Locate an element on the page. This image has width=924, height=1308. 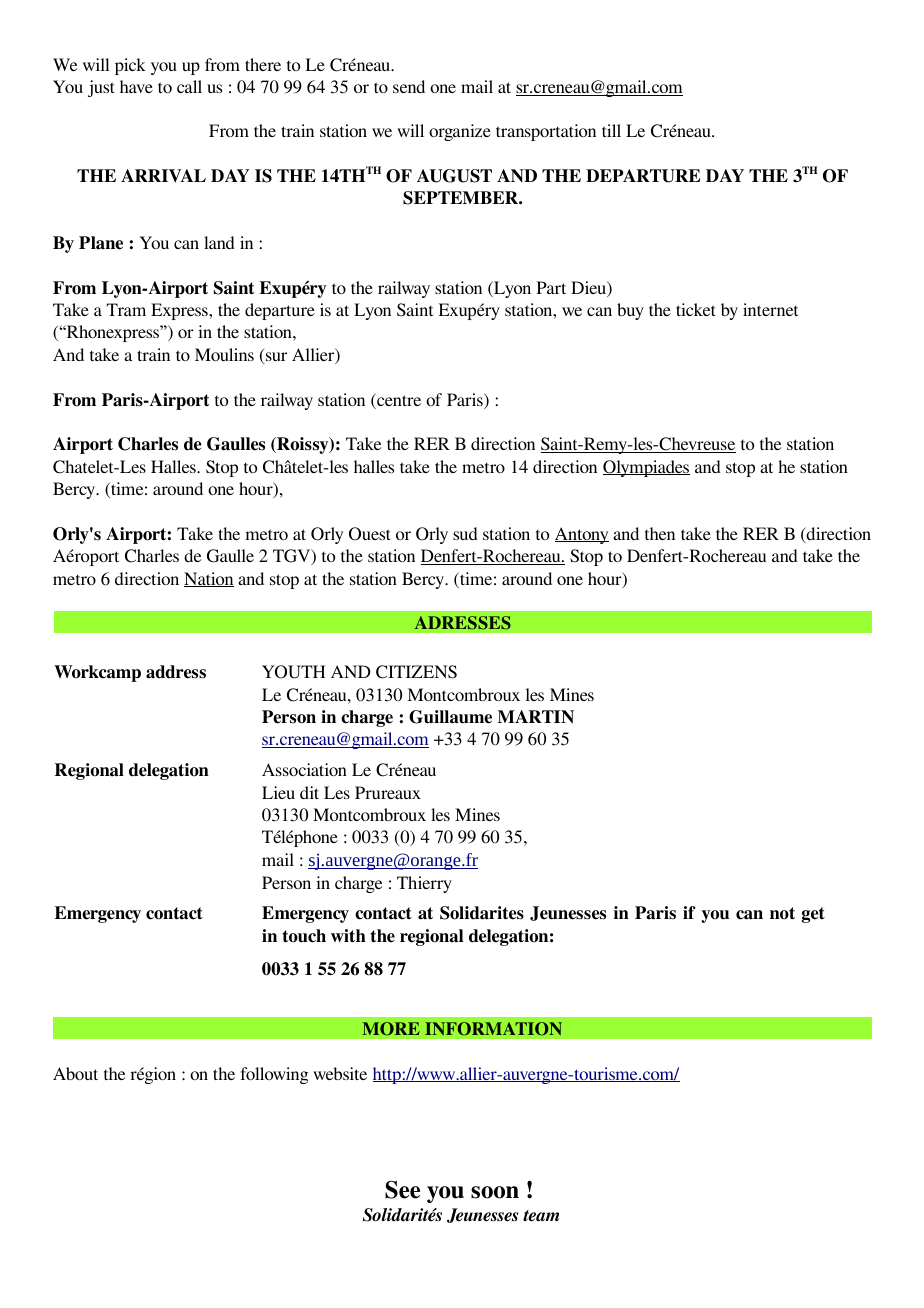
CITIZENS is located at coordinates (416, 672).
